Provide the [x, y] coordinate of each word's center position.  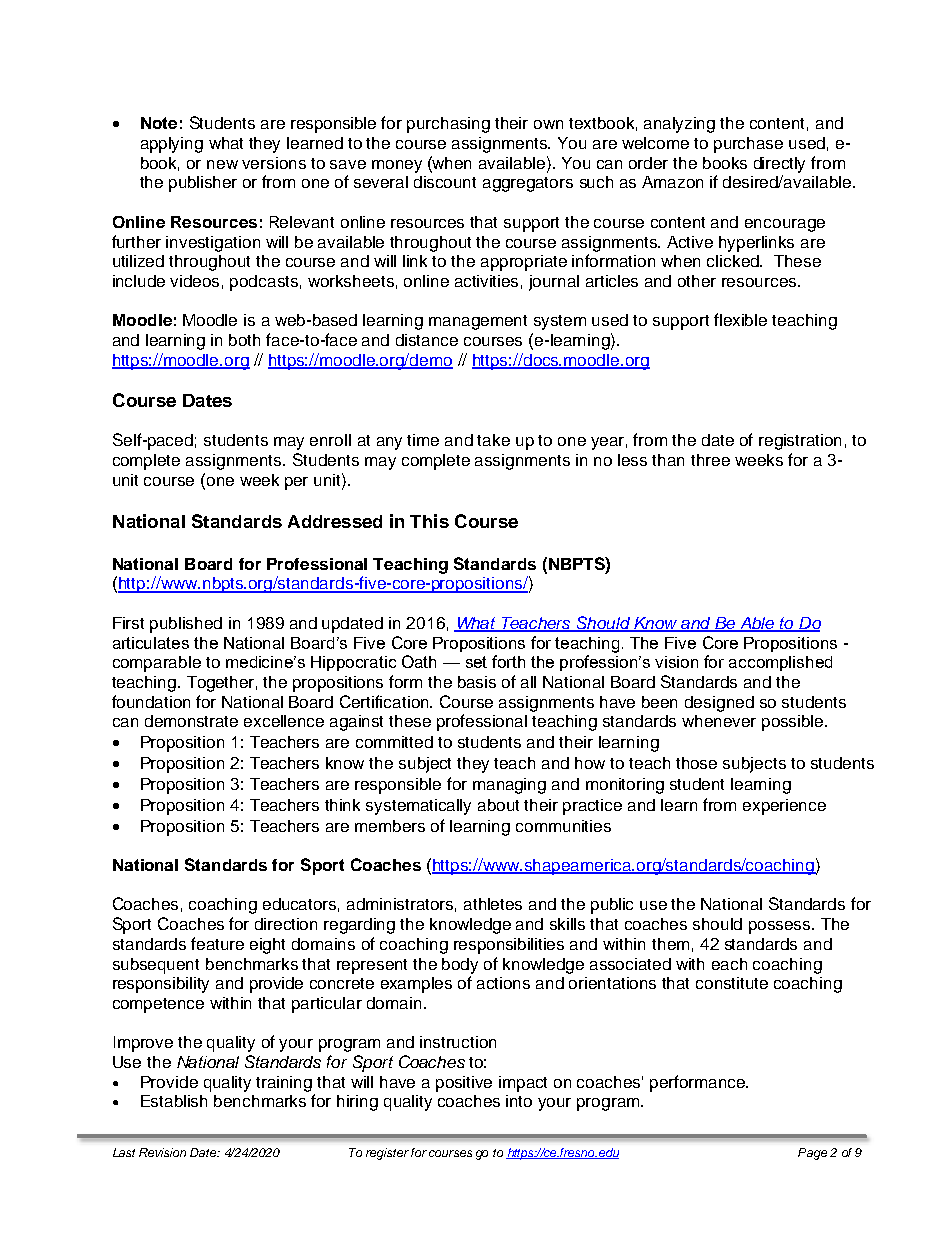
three [710, 460]
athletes [493, 904]
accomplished [780, 663]
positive [464, 1084]
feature [217, 943]
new [222, 164]
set [476, 662]
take [493, 440]
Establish [174, 1101]
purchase [748, 145]
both [244, 340]
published [186, 625]
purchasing [448, 125]
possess [781, 927]
